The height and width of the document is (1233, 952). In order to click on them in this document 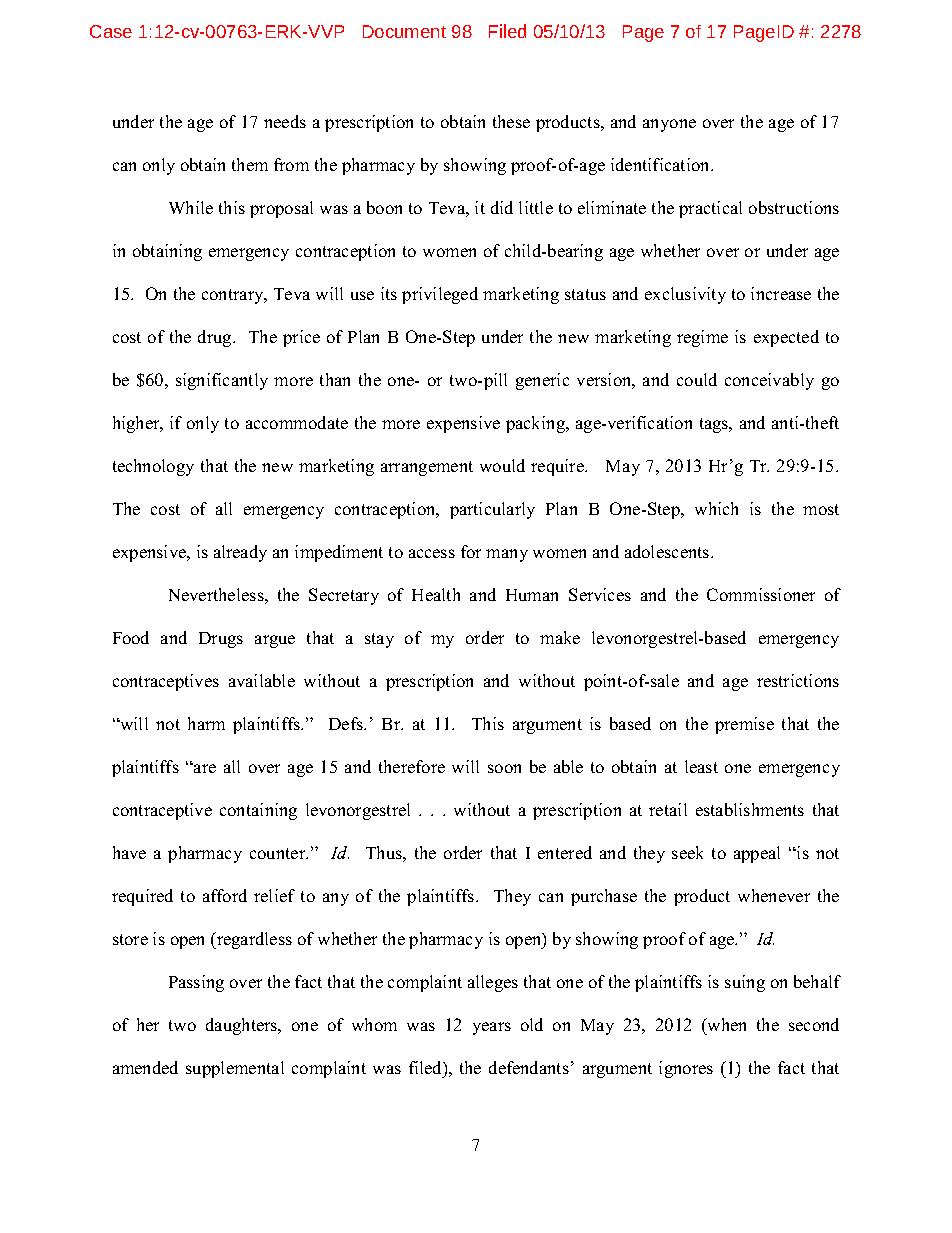, I will do `click(250, 164)`.
